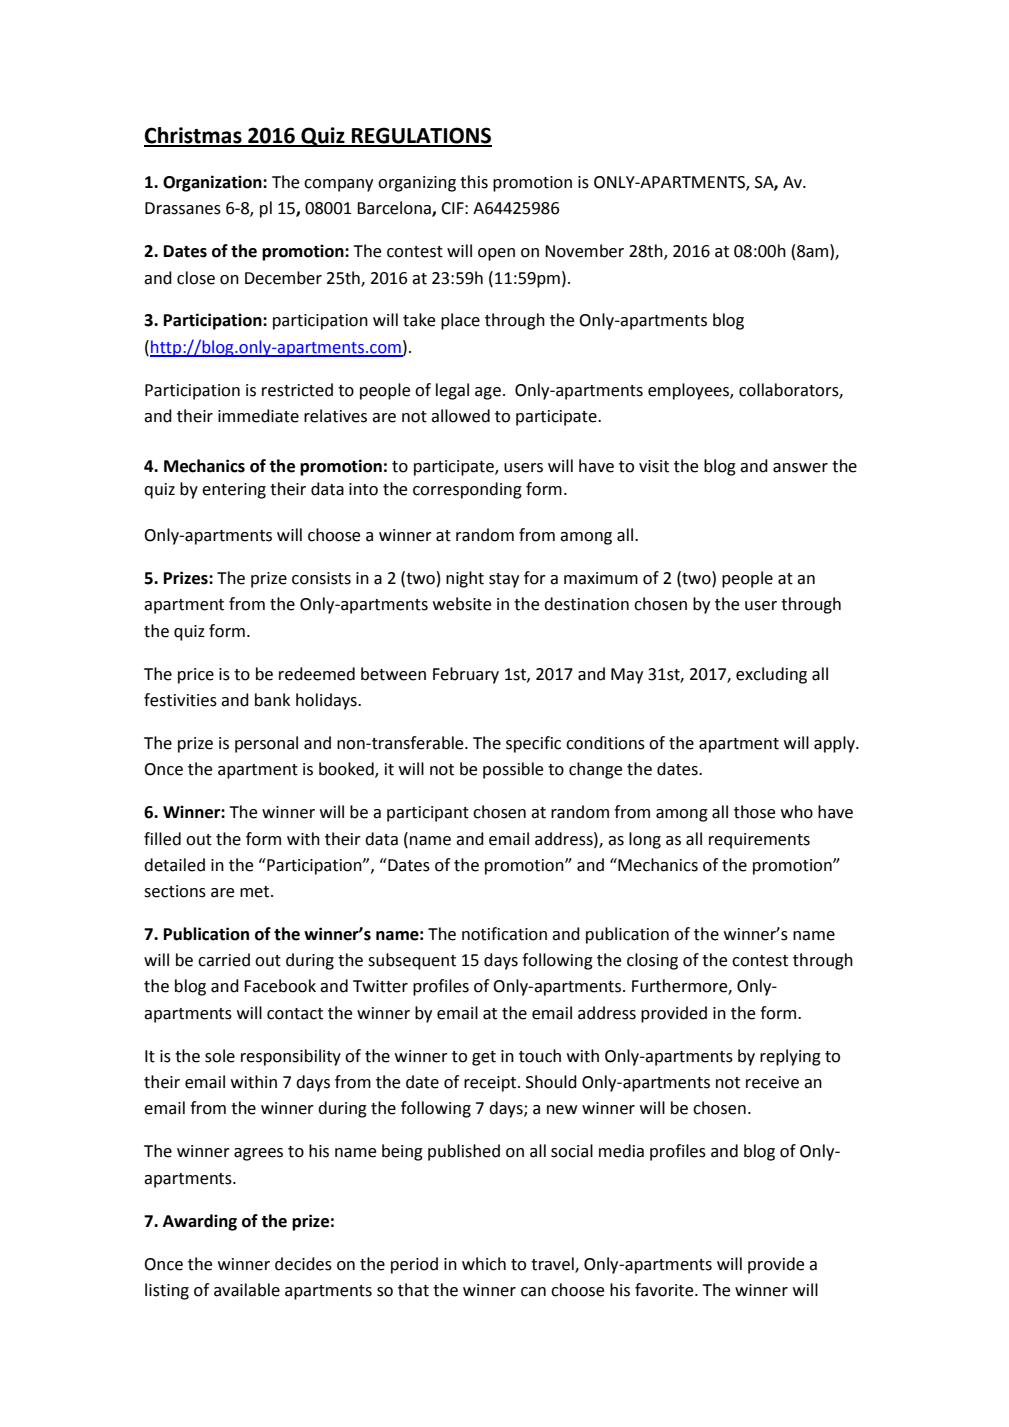 Image resolution: width=1009 pixels, height=1427 pixels. Describe the element at coordinates (504, 934) in the screenshot. I see `notification` at that location.
